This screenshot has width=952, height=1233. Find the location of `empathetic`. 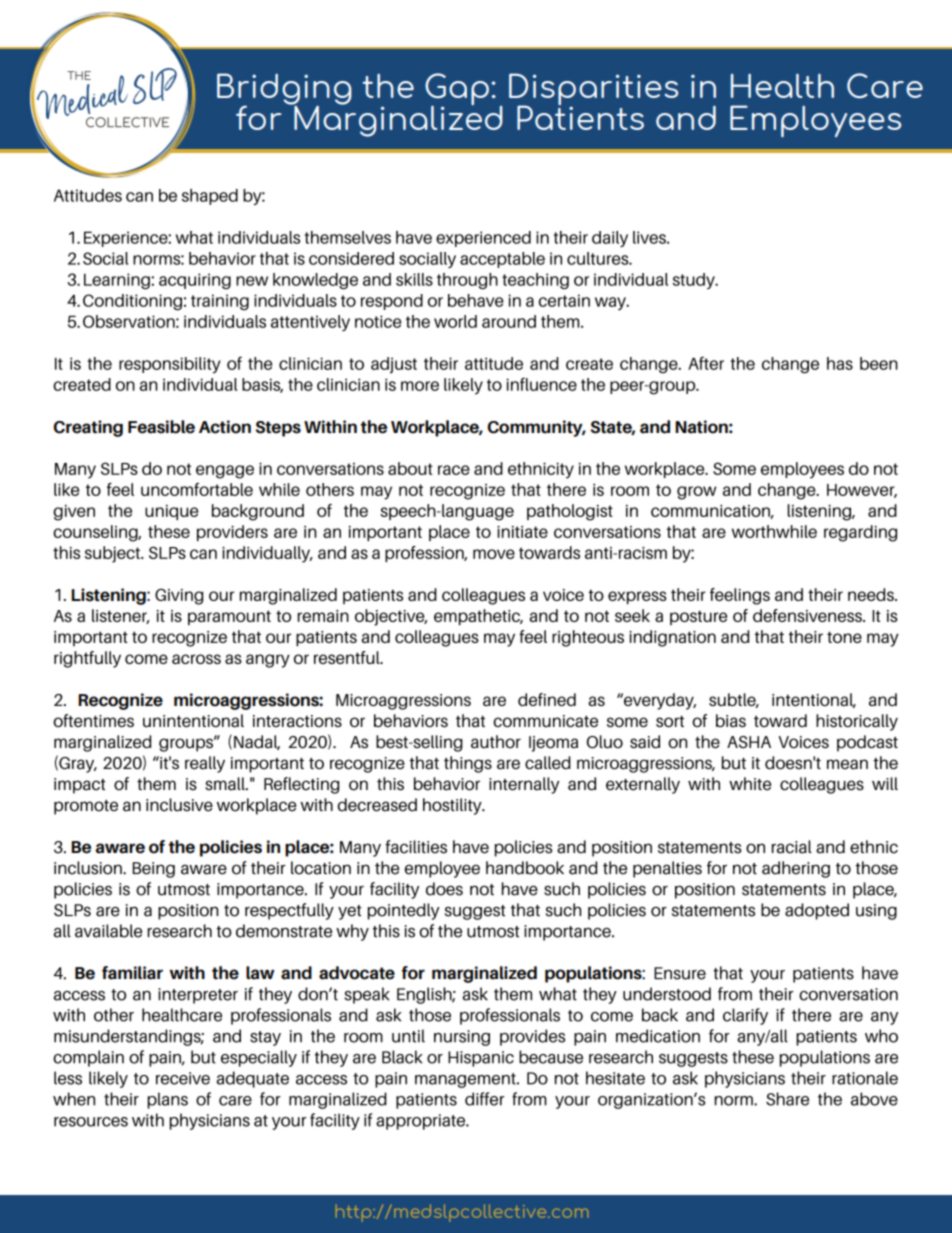

empathetic is located at coordinates (478, 617).
